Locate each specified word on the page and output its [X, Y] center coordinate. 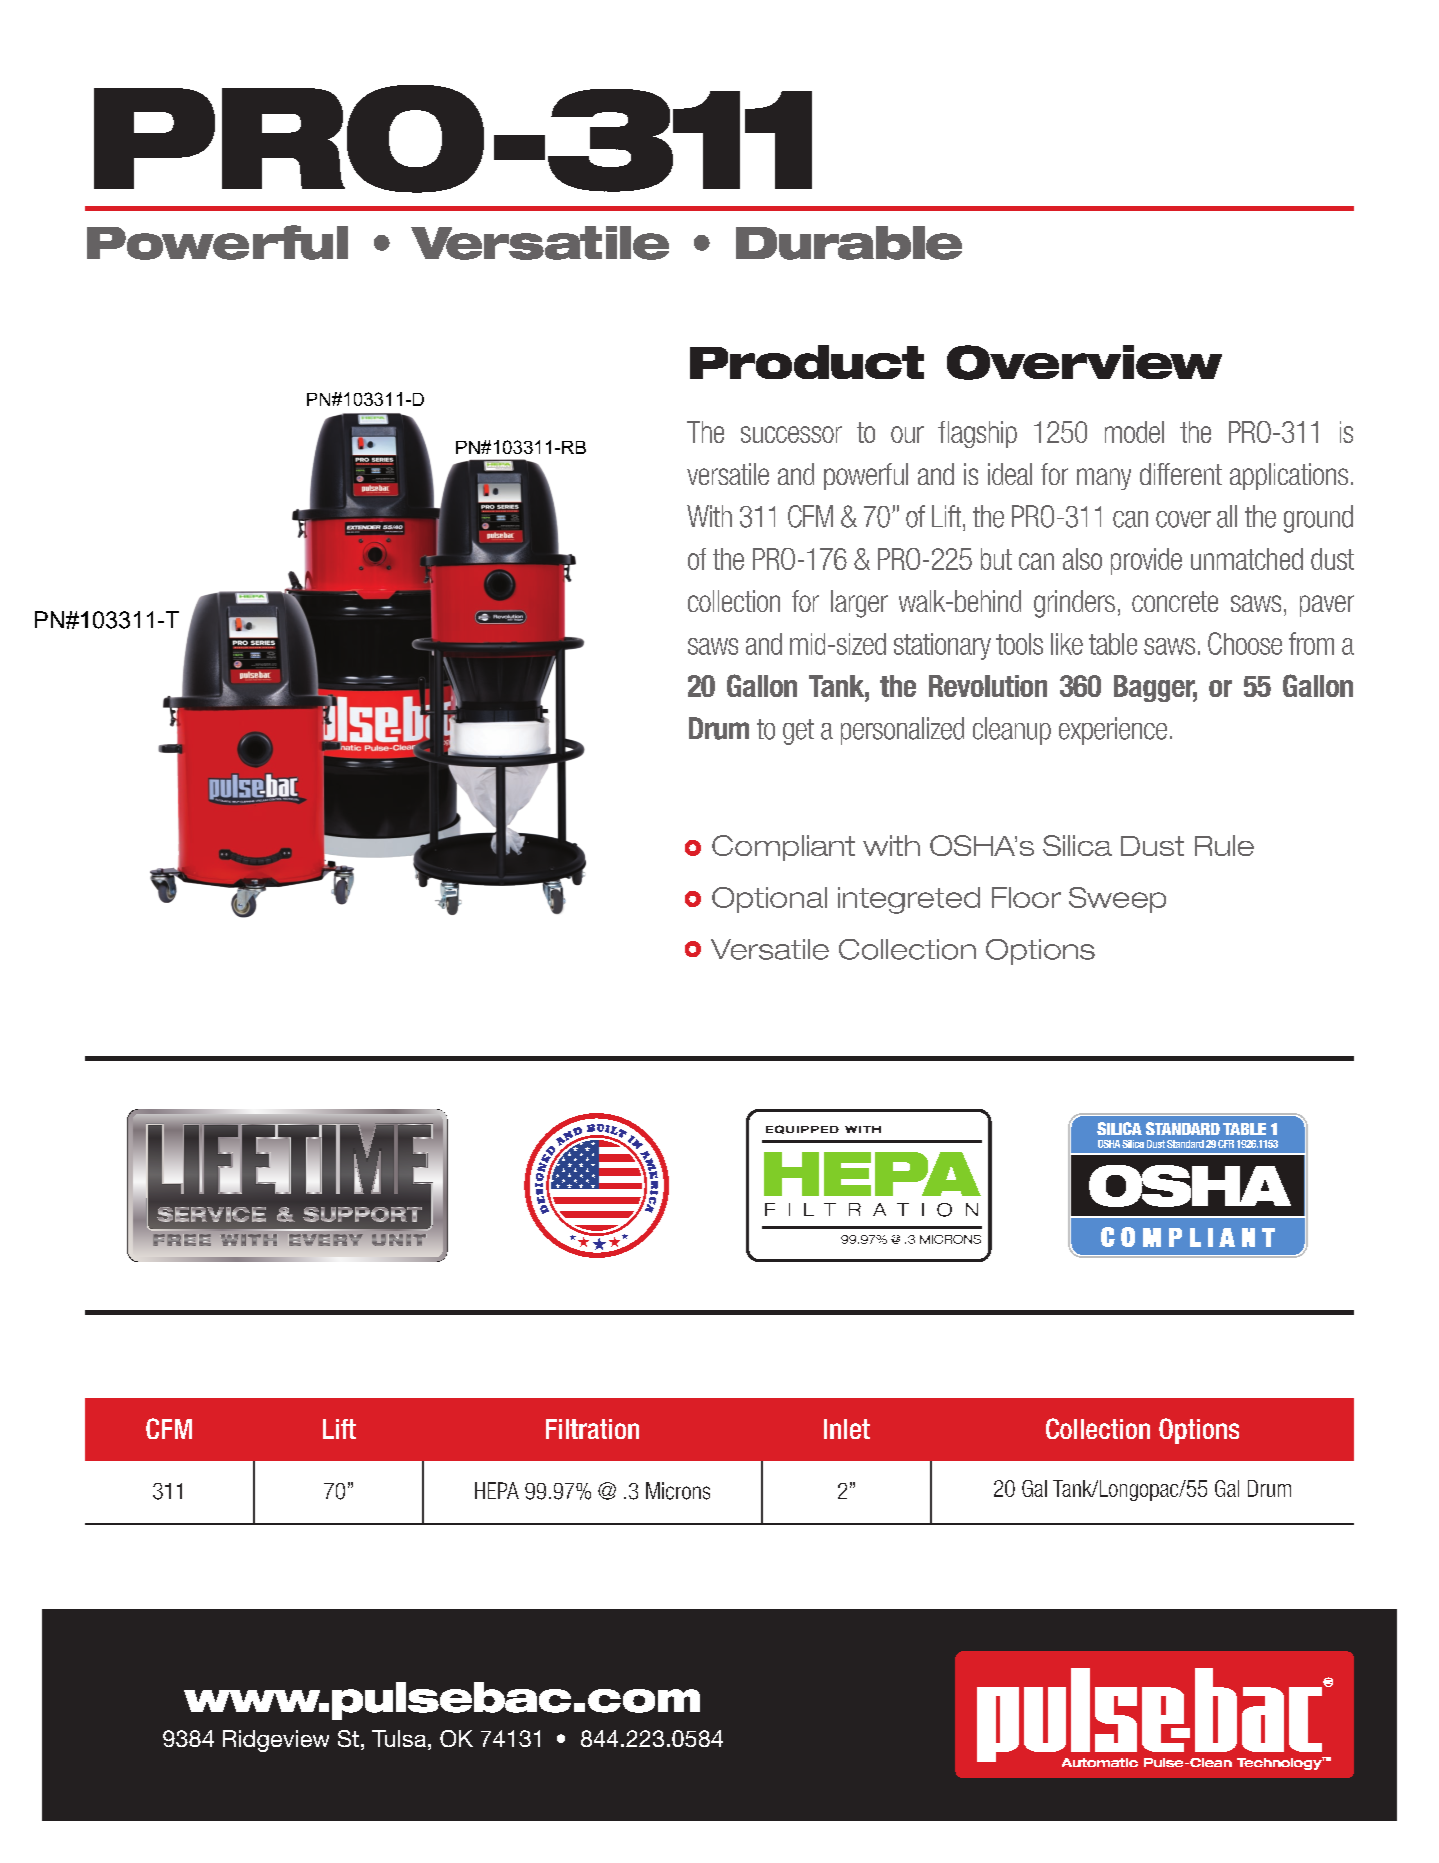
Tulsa [399, 1738]
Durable [849, 243]
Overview [1084, 362]
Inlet [847, 1429]
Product [807, 362]
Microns [678, 1491]
